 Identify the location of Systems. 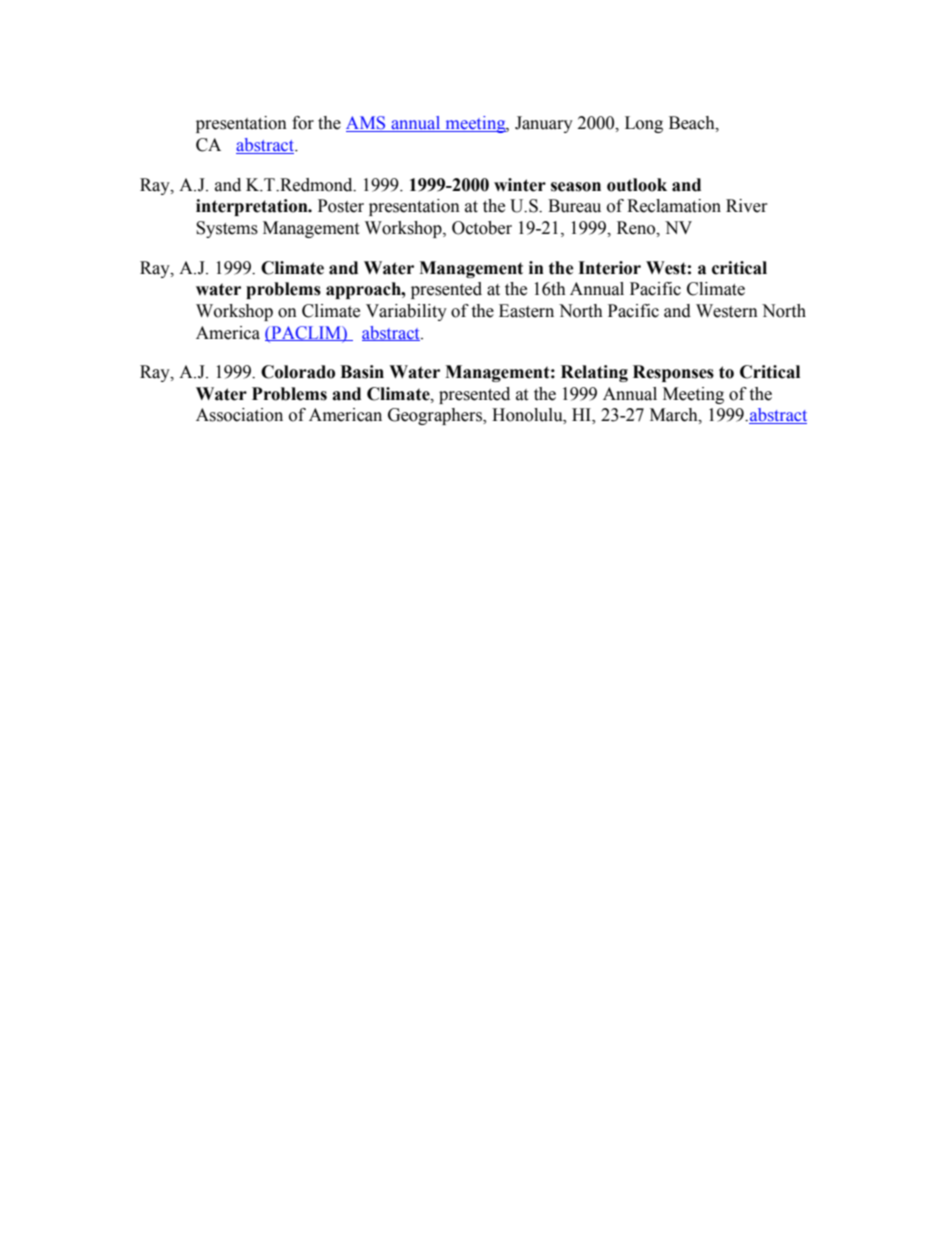
(227, 229).
